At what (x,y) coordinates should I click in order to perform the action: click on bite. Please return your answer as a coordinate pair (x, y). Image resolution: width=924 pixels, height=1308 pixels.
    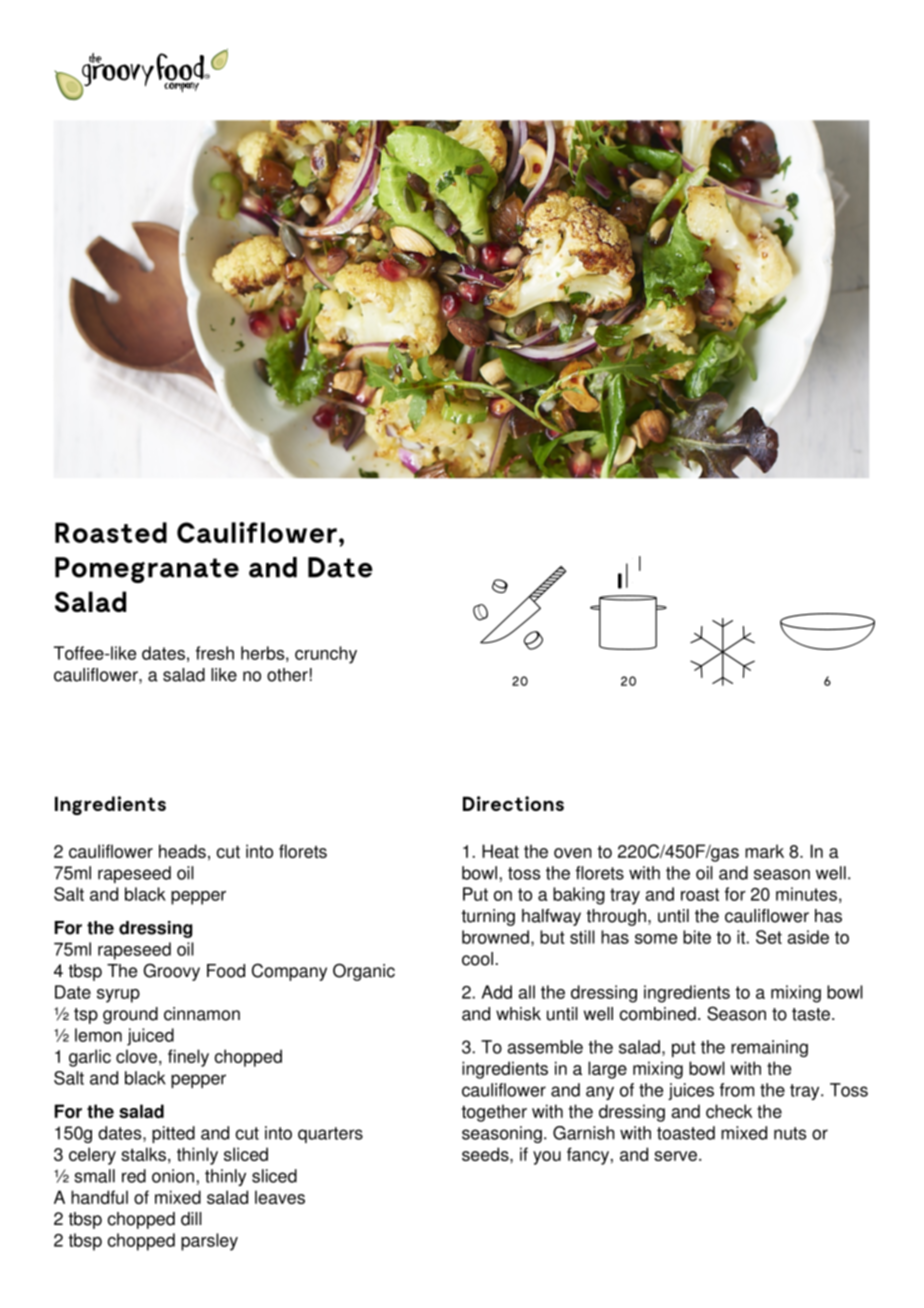
    Looking at the image, I should click on (697, 937).
